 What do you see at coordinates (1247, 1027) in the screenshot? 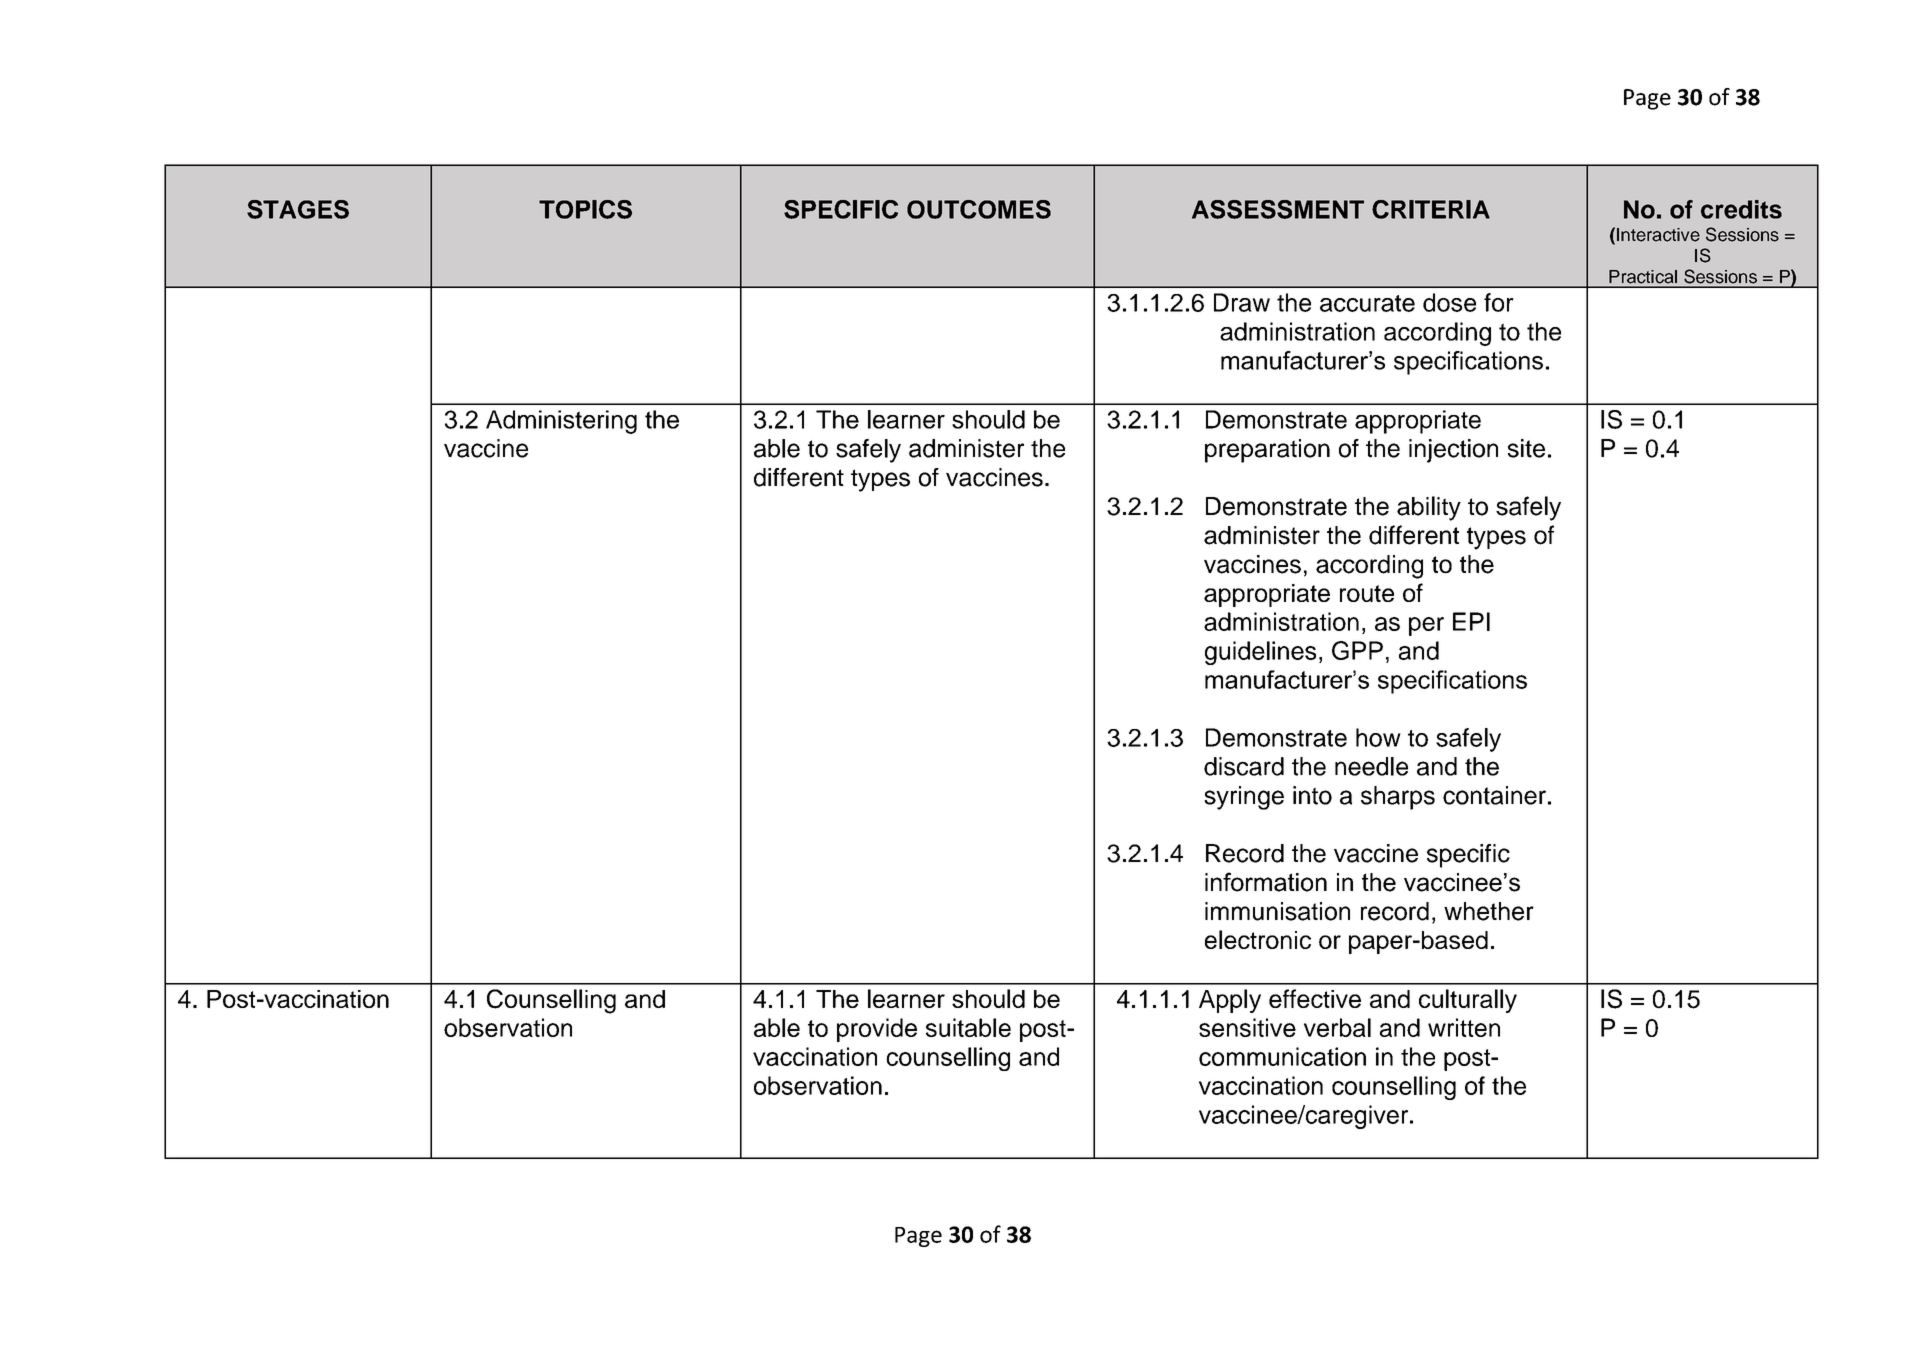
I see `sensitive` at bounding box center [1247, 1027].
